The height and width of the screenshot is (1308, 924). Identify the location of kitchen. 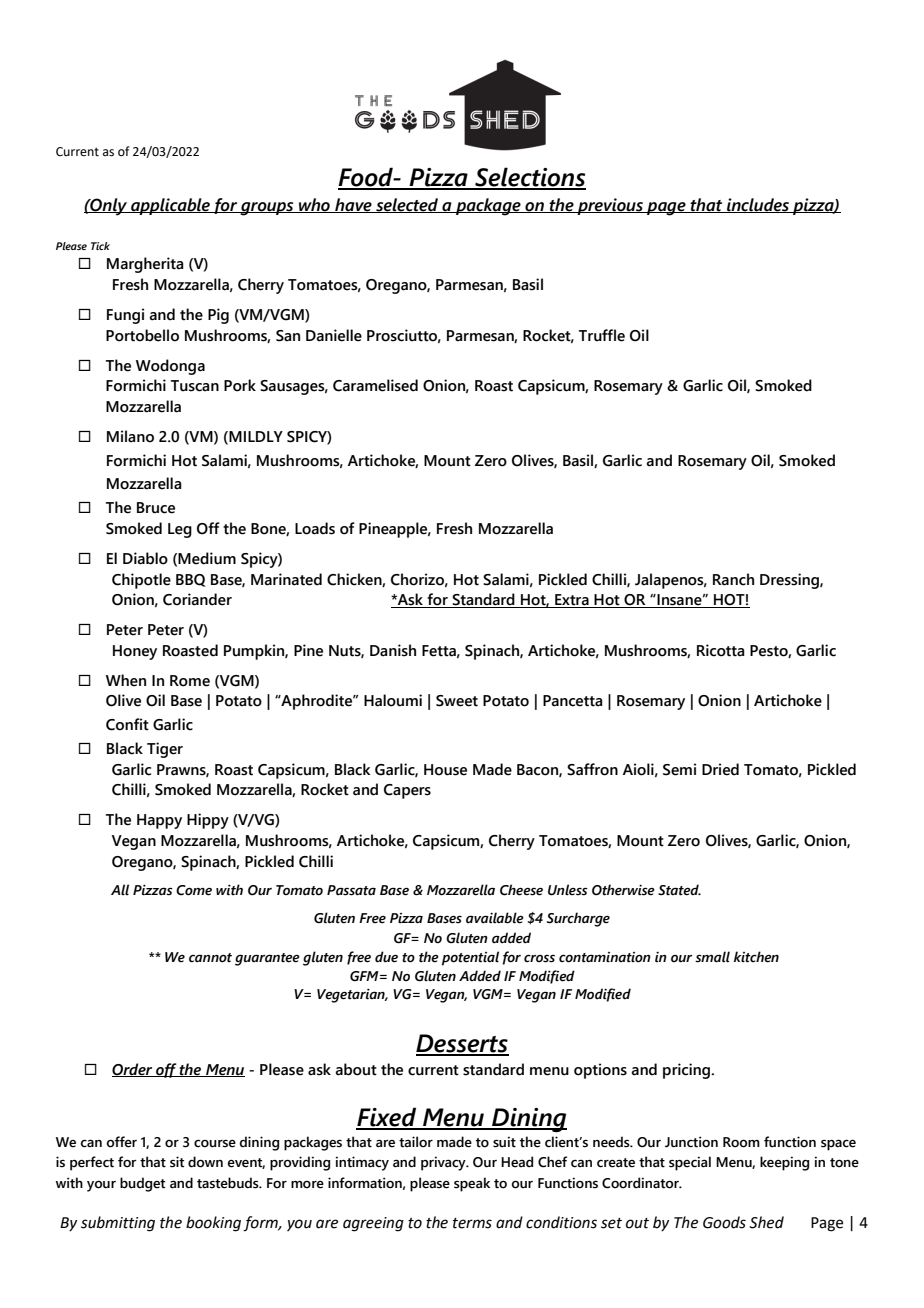
(756, 957).
